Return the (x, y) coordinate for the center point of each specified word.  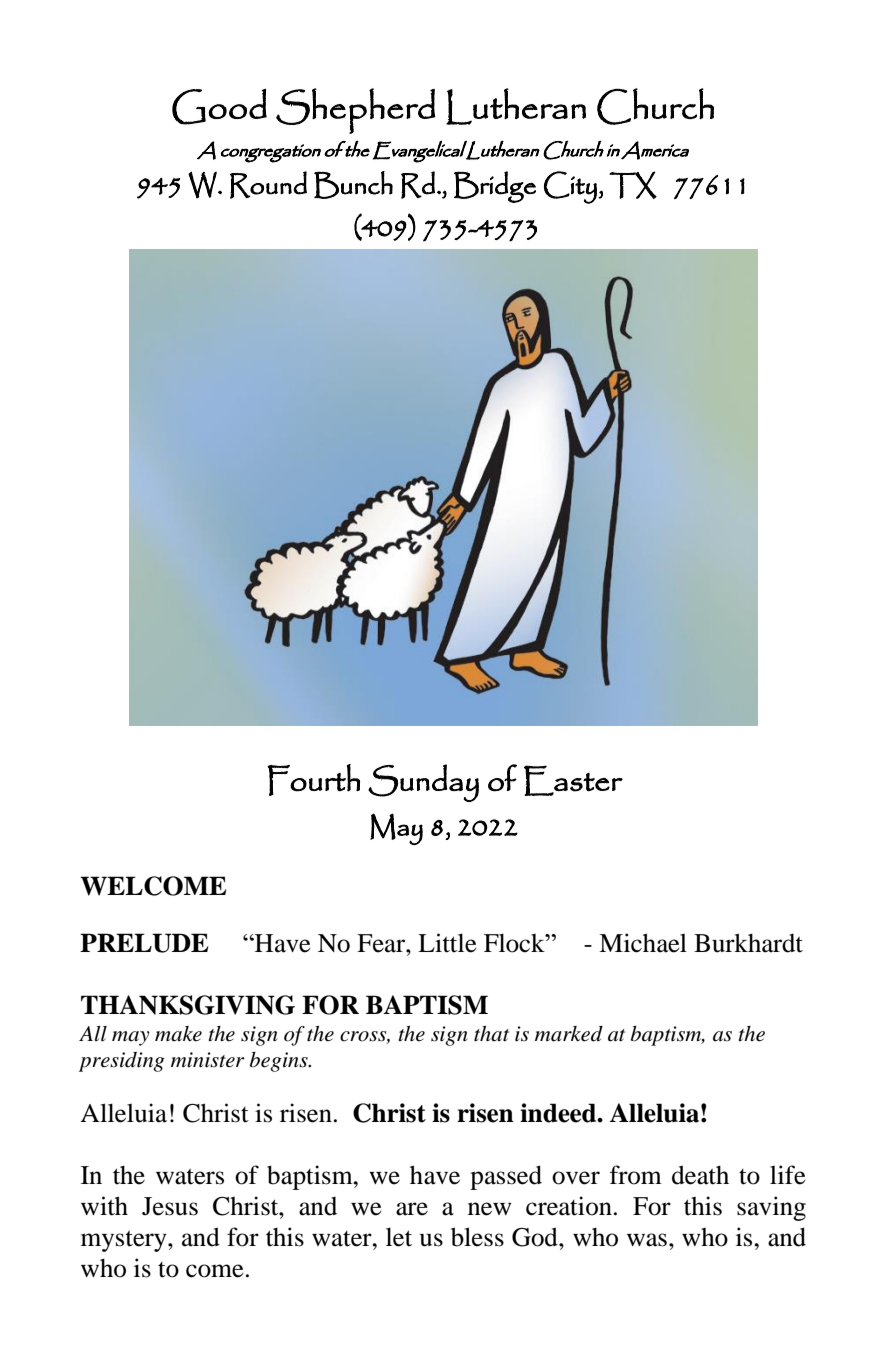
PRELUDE (144, 943)
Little (447, 943)
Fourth (313, 780)
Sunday (423, 783)
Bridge (495, 187)
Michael (643, 943)
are (412, 1209)
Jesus (170, 1206)
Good (219, 107)
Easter (573, 780)
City (571, 187)
